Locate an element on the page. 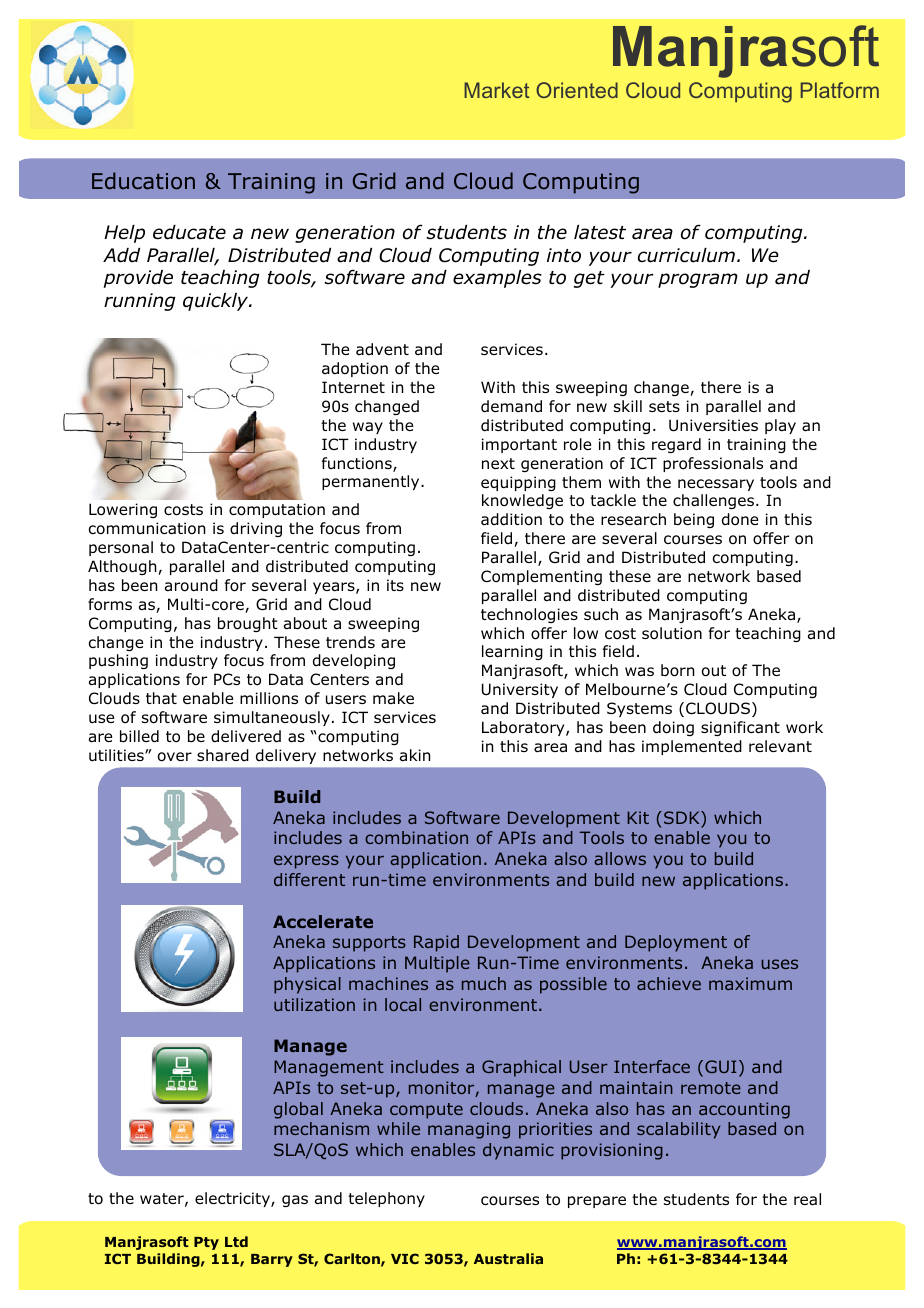  play is located at coordinates (780, 426).
